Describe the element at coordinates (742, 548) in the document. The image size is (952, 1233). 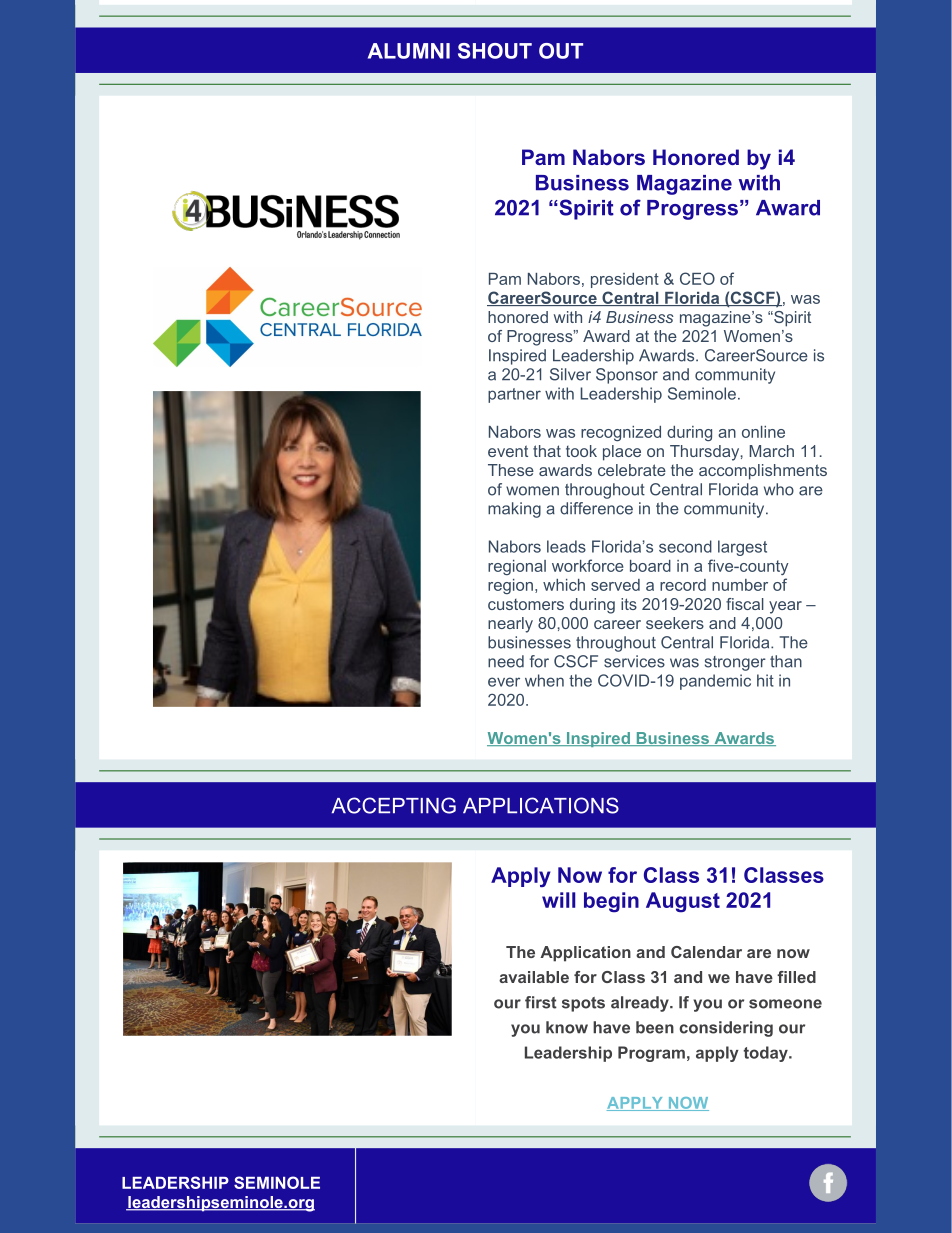
I see `largest` at that location.
